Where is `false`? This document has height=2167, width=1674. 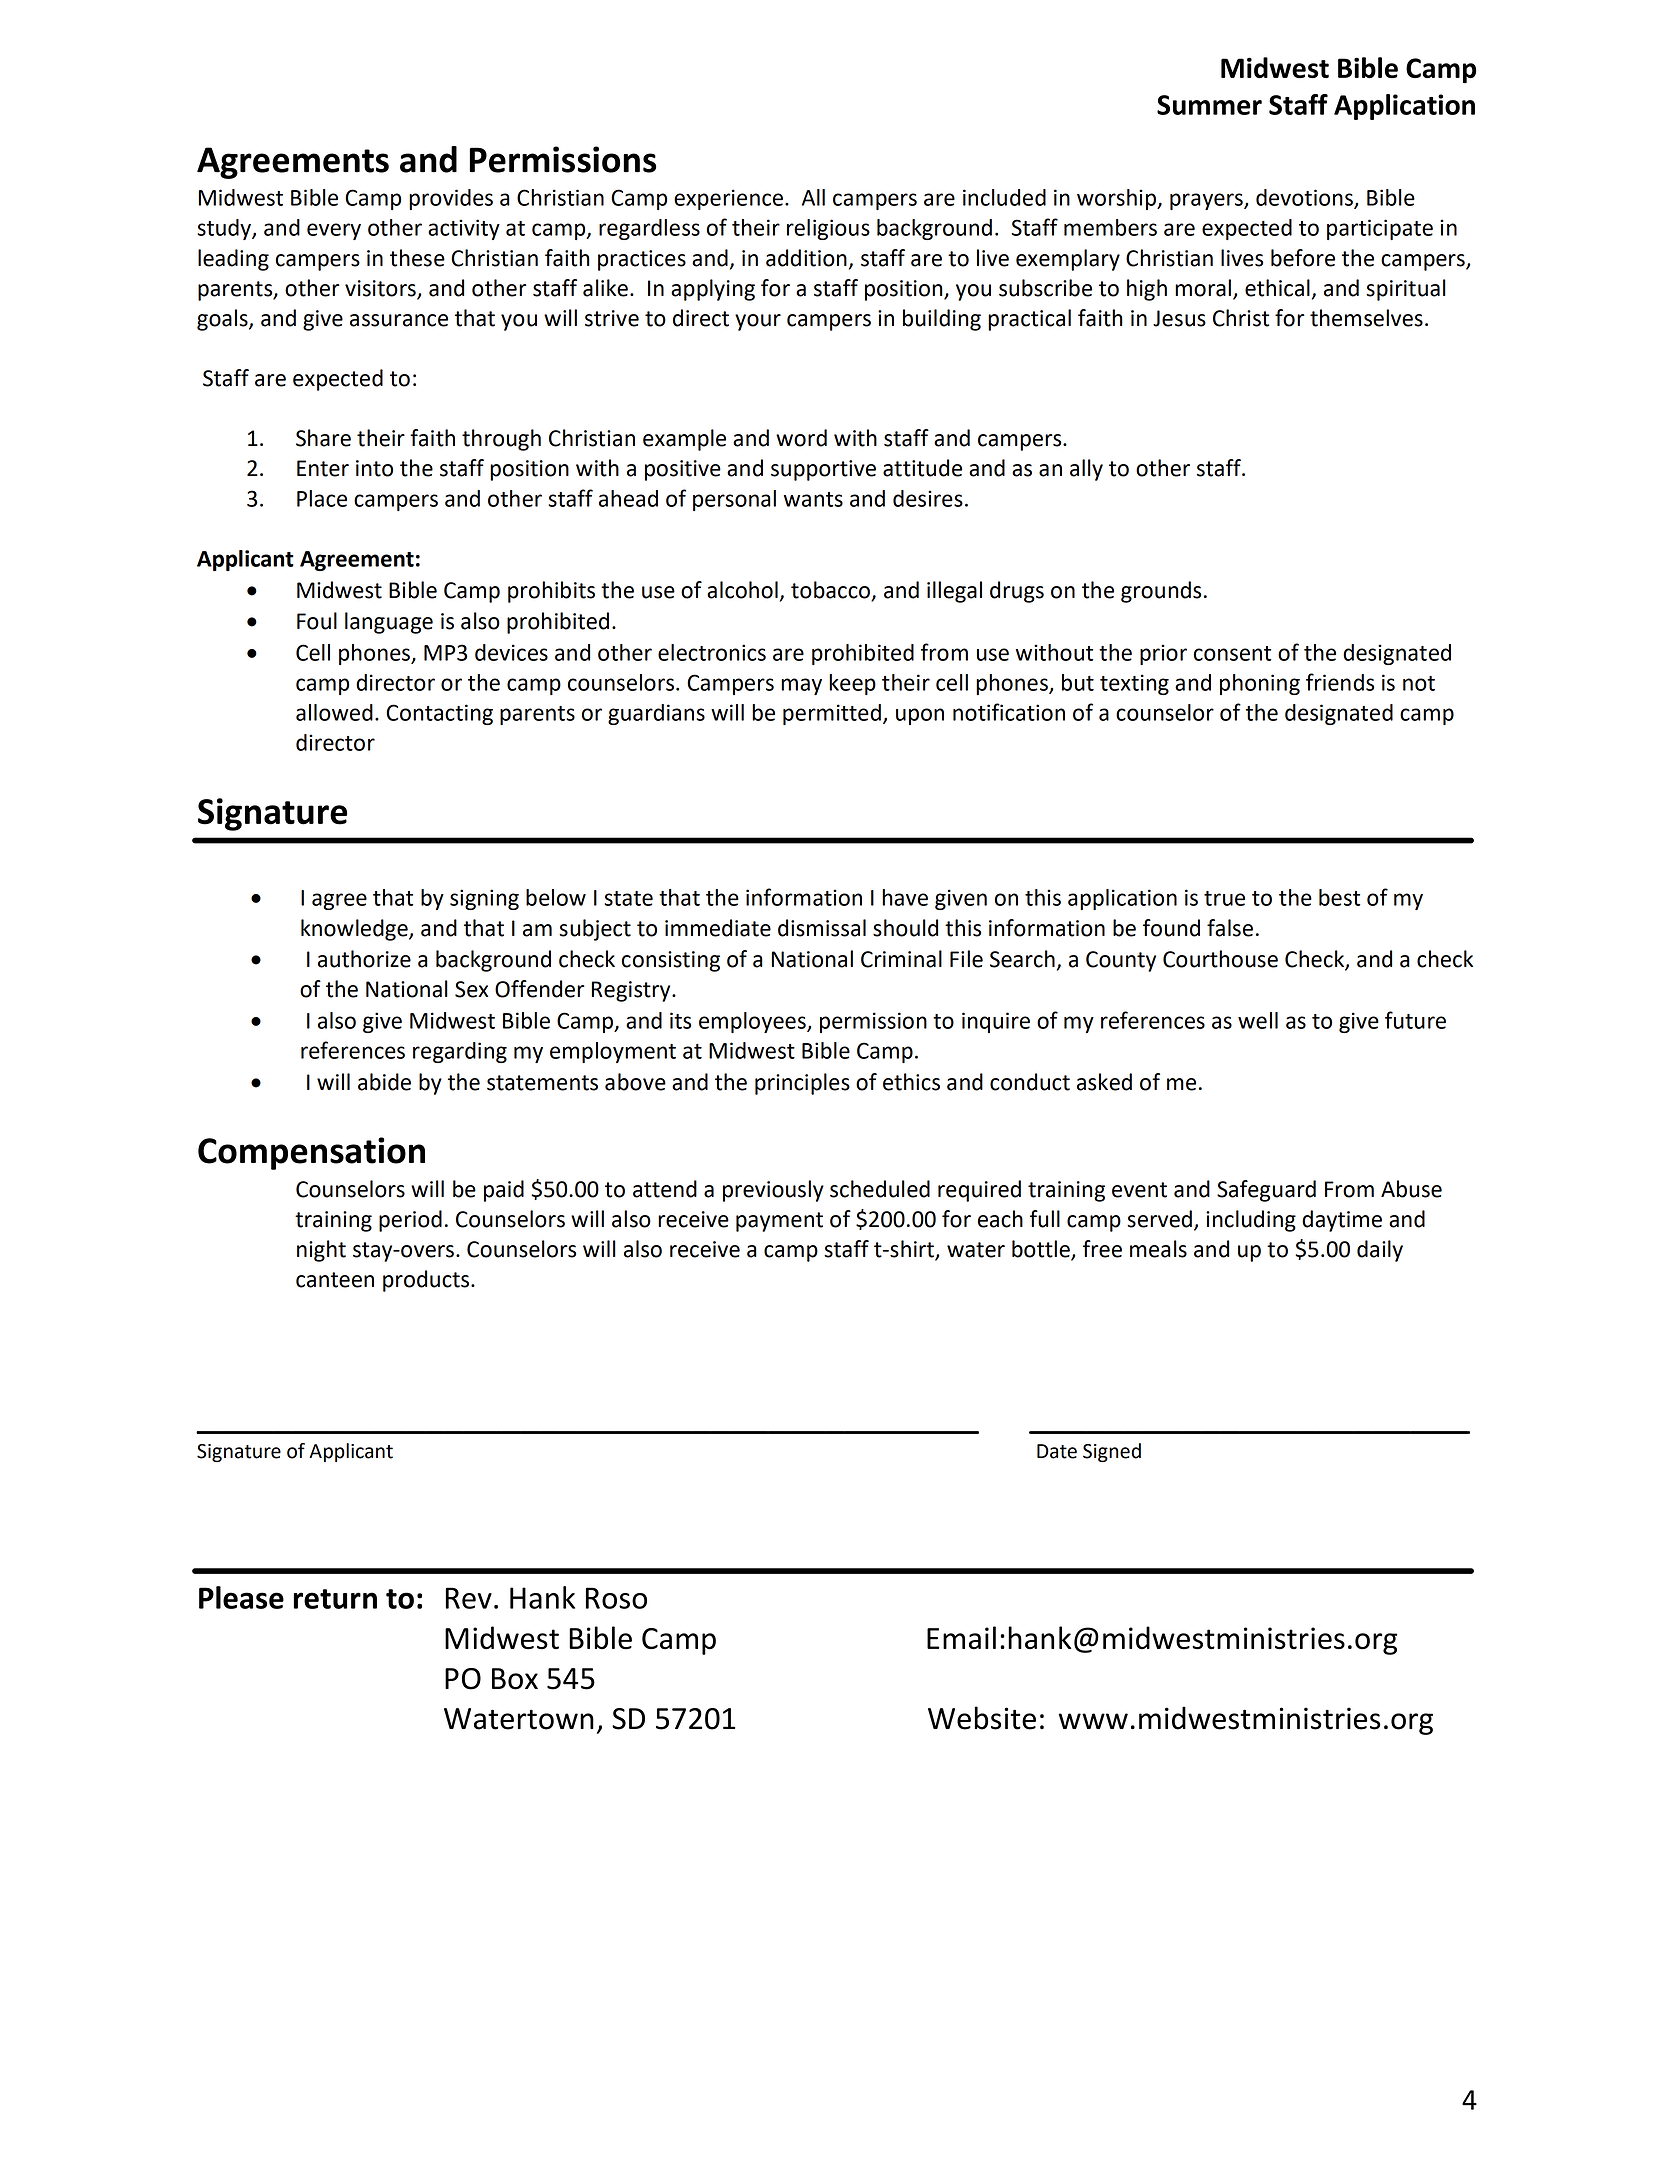
false is located at coordinates (1230, 928).
